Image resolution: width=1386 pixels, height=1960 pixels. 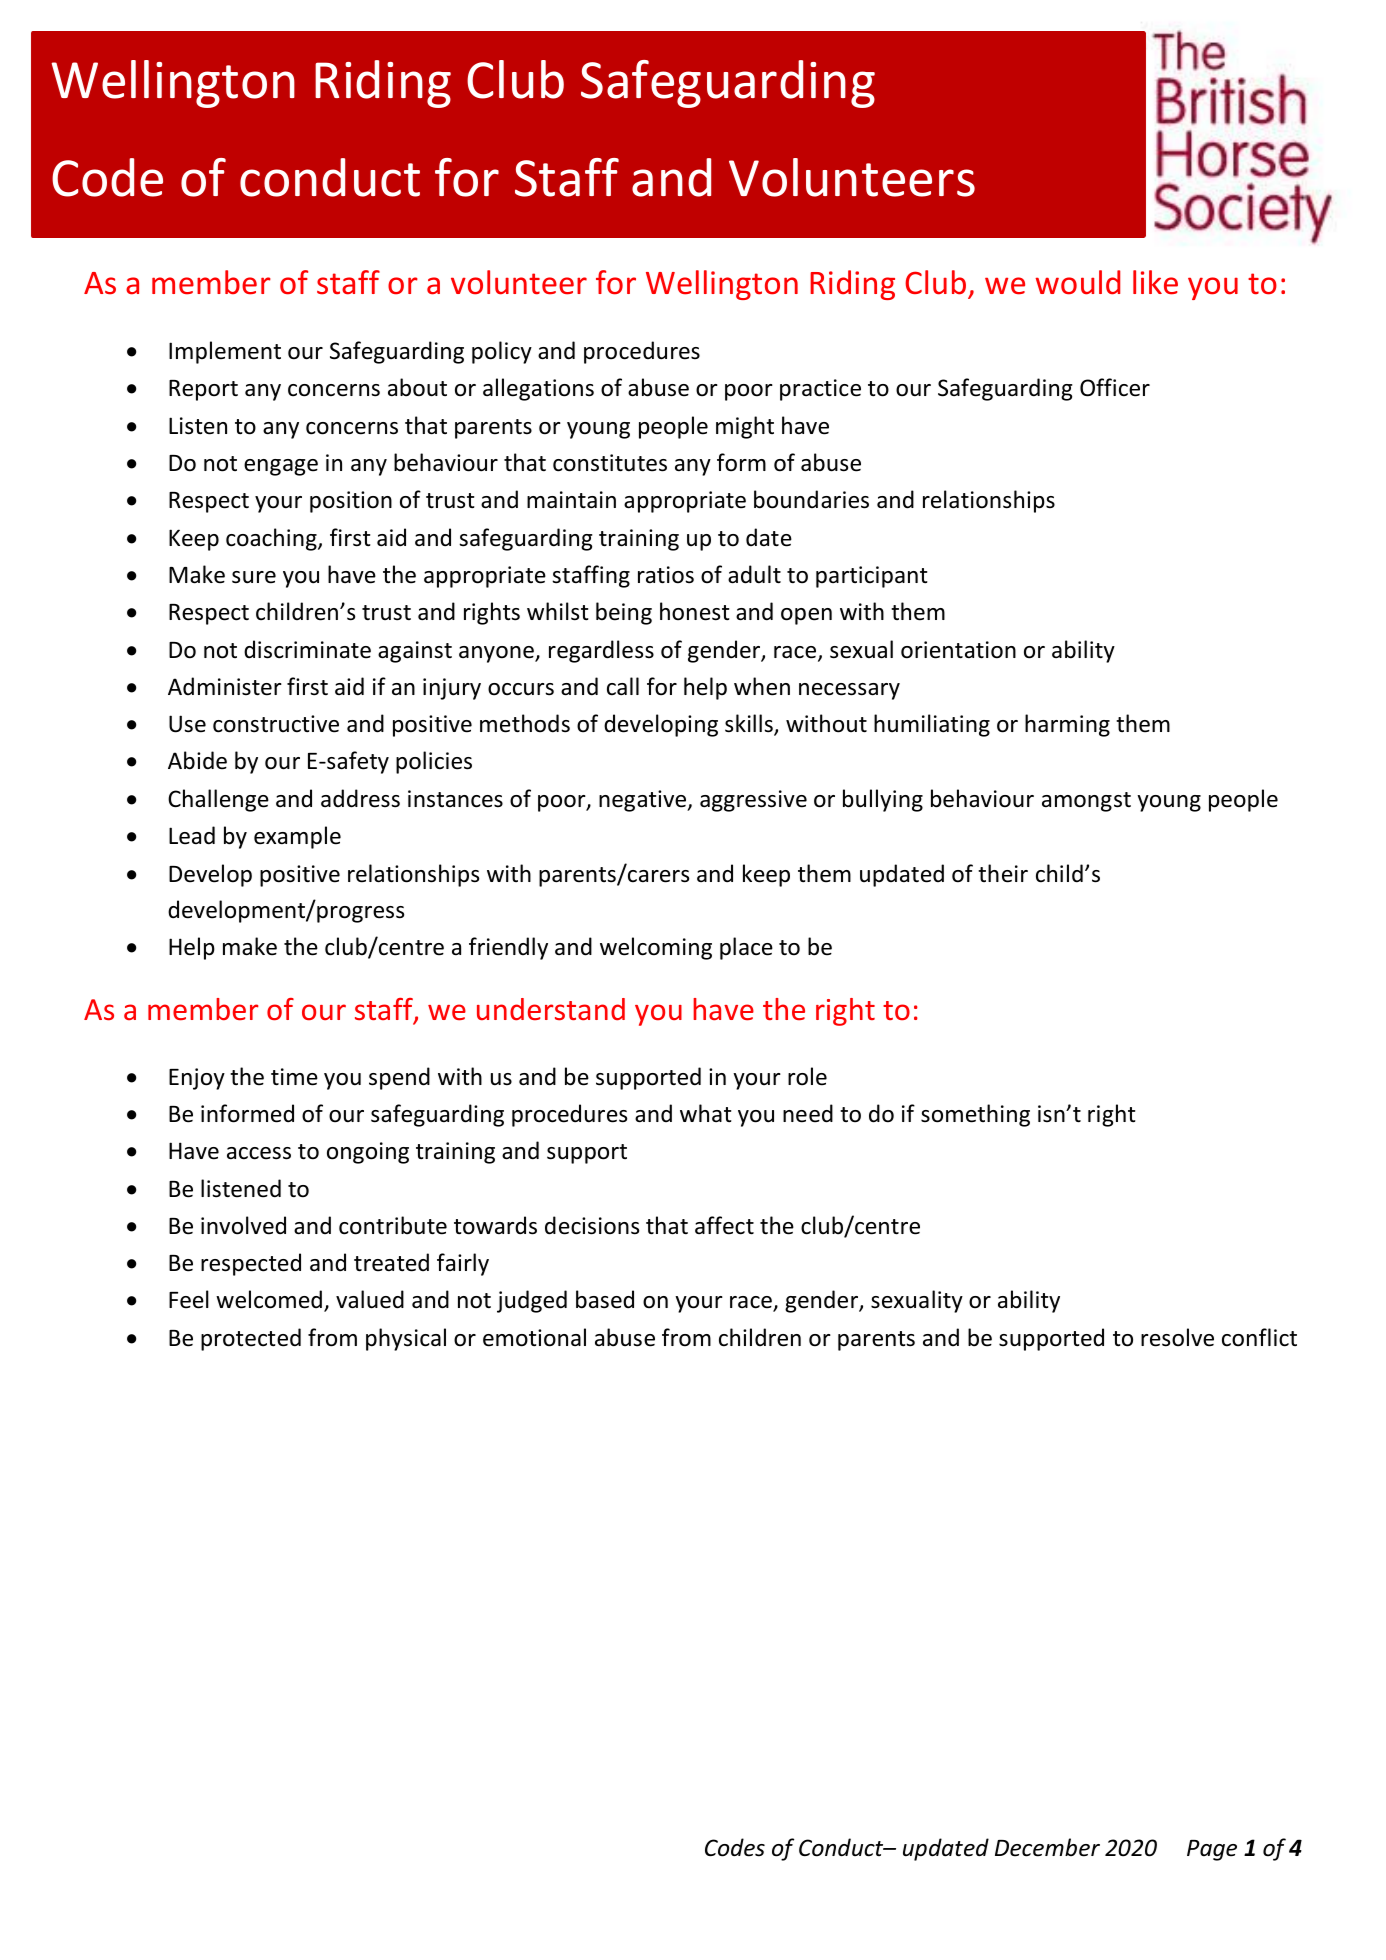 I want to click on December, so click(x=1047, y=1847).
